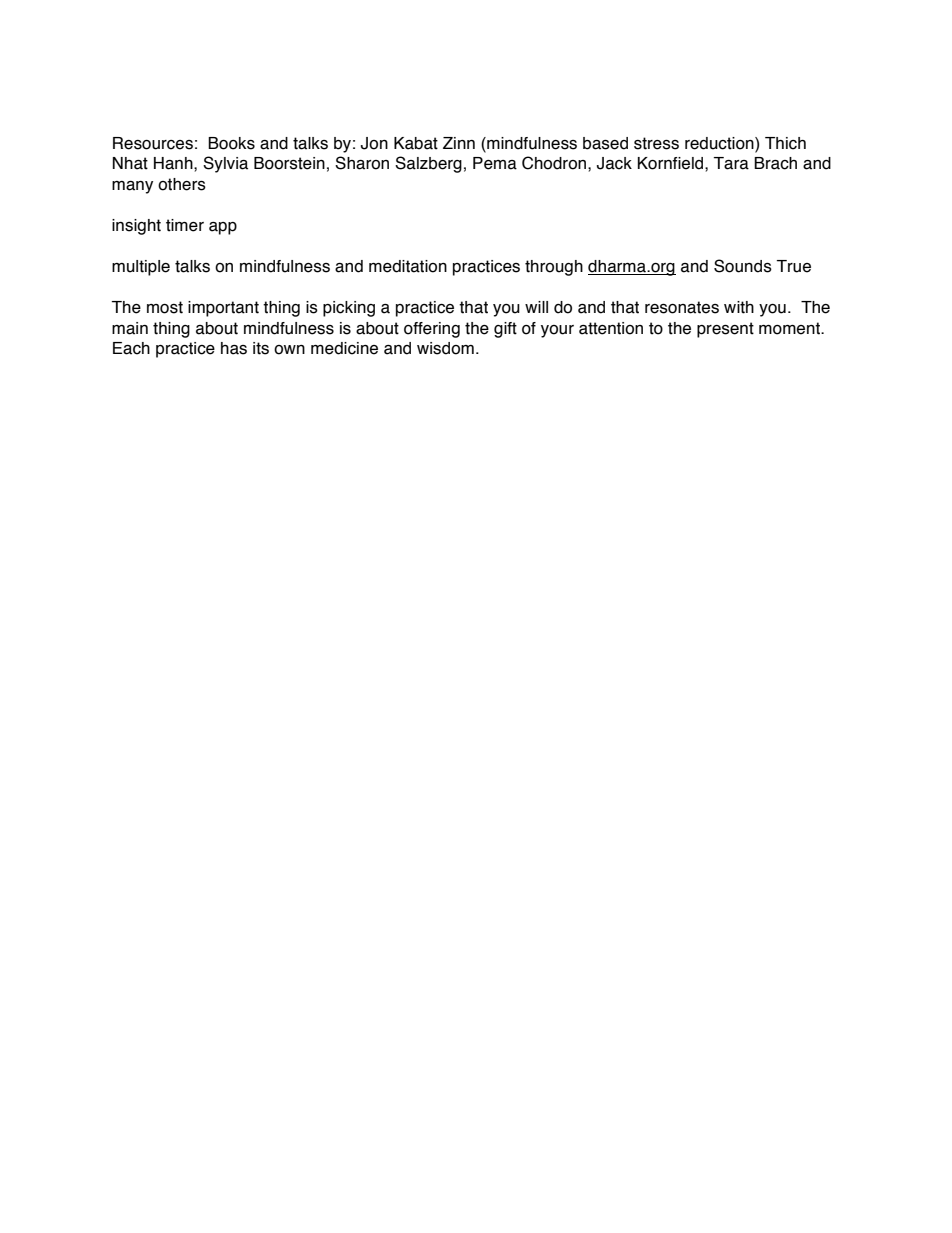  What do you see at coordinates (459, 143) in the screenshot?
I see `Zinn` at bounding box center [459, 143].
